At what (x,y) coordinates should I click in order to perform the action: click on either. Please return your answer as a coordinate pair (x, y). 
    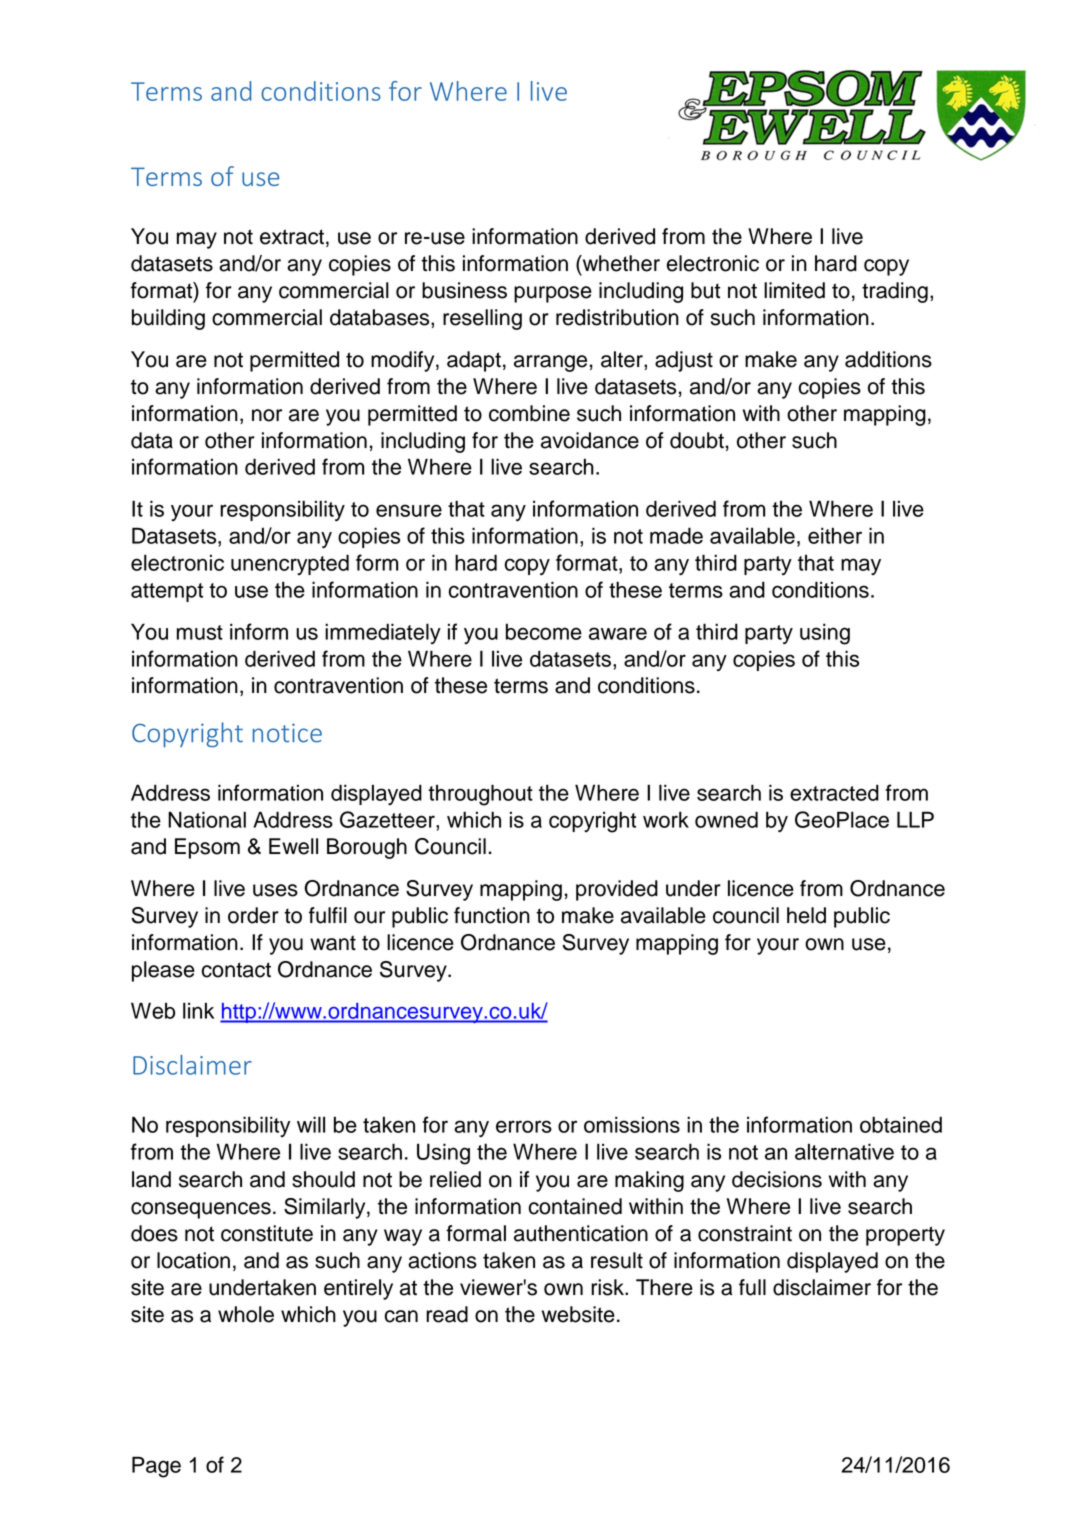
    Looking at the image, I should click on (835, 535).
